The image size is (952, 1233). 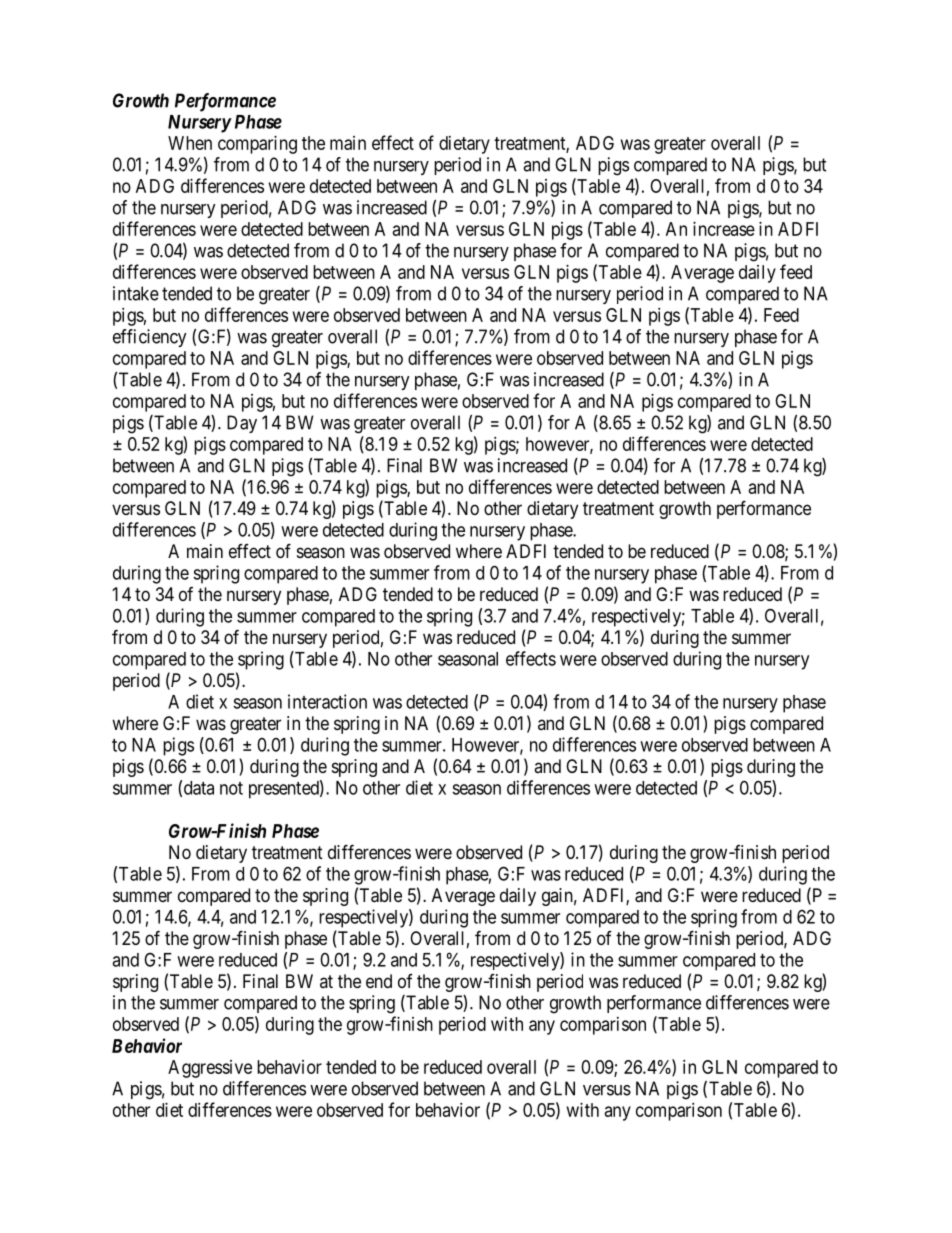 What do you see at coordinates (136, 293) in the screenshot?
I see `intake` at bounding box center [136, 293].
